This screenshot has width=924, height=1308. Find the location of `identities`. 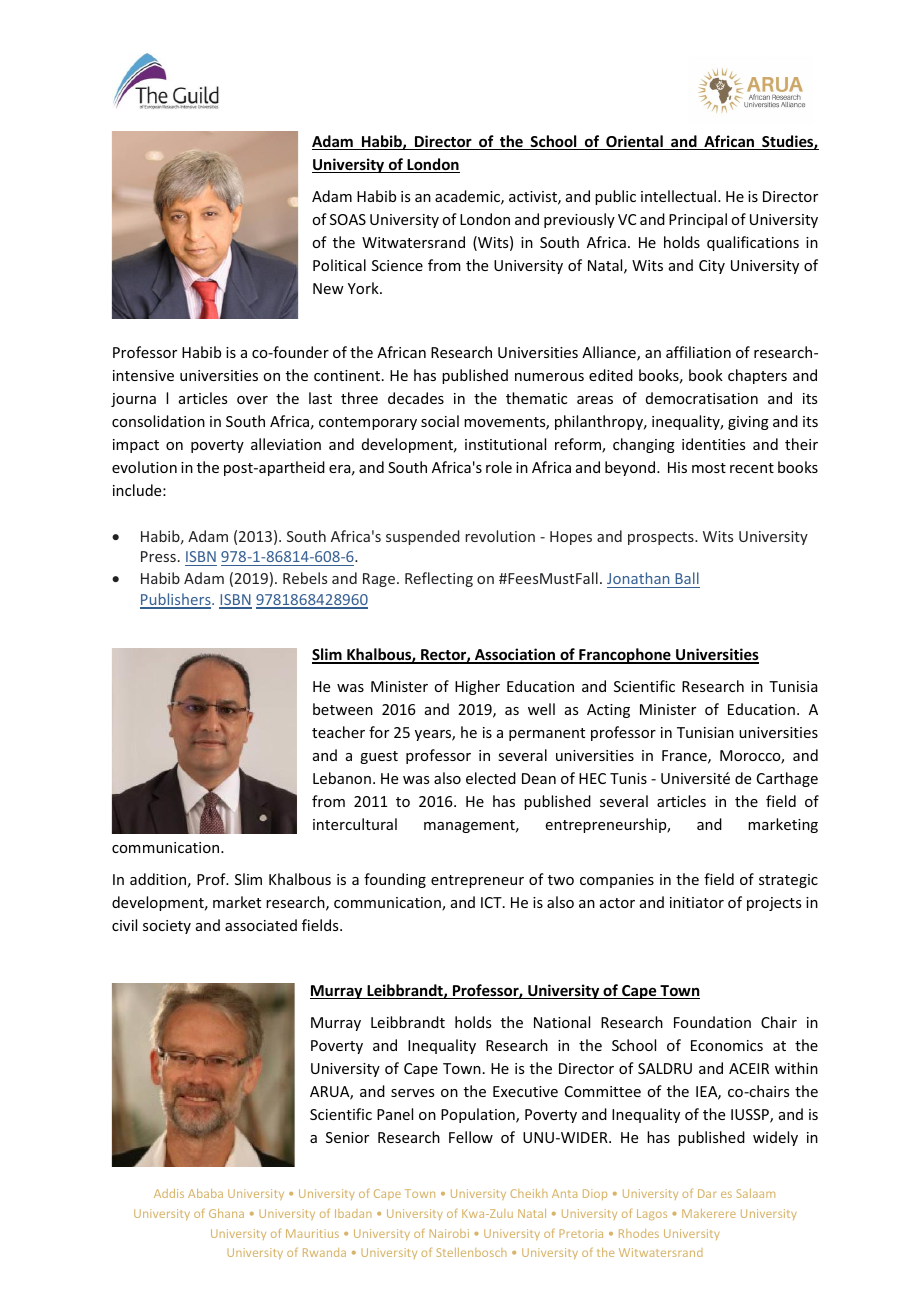

identities is located at coordinates (713, 444).
